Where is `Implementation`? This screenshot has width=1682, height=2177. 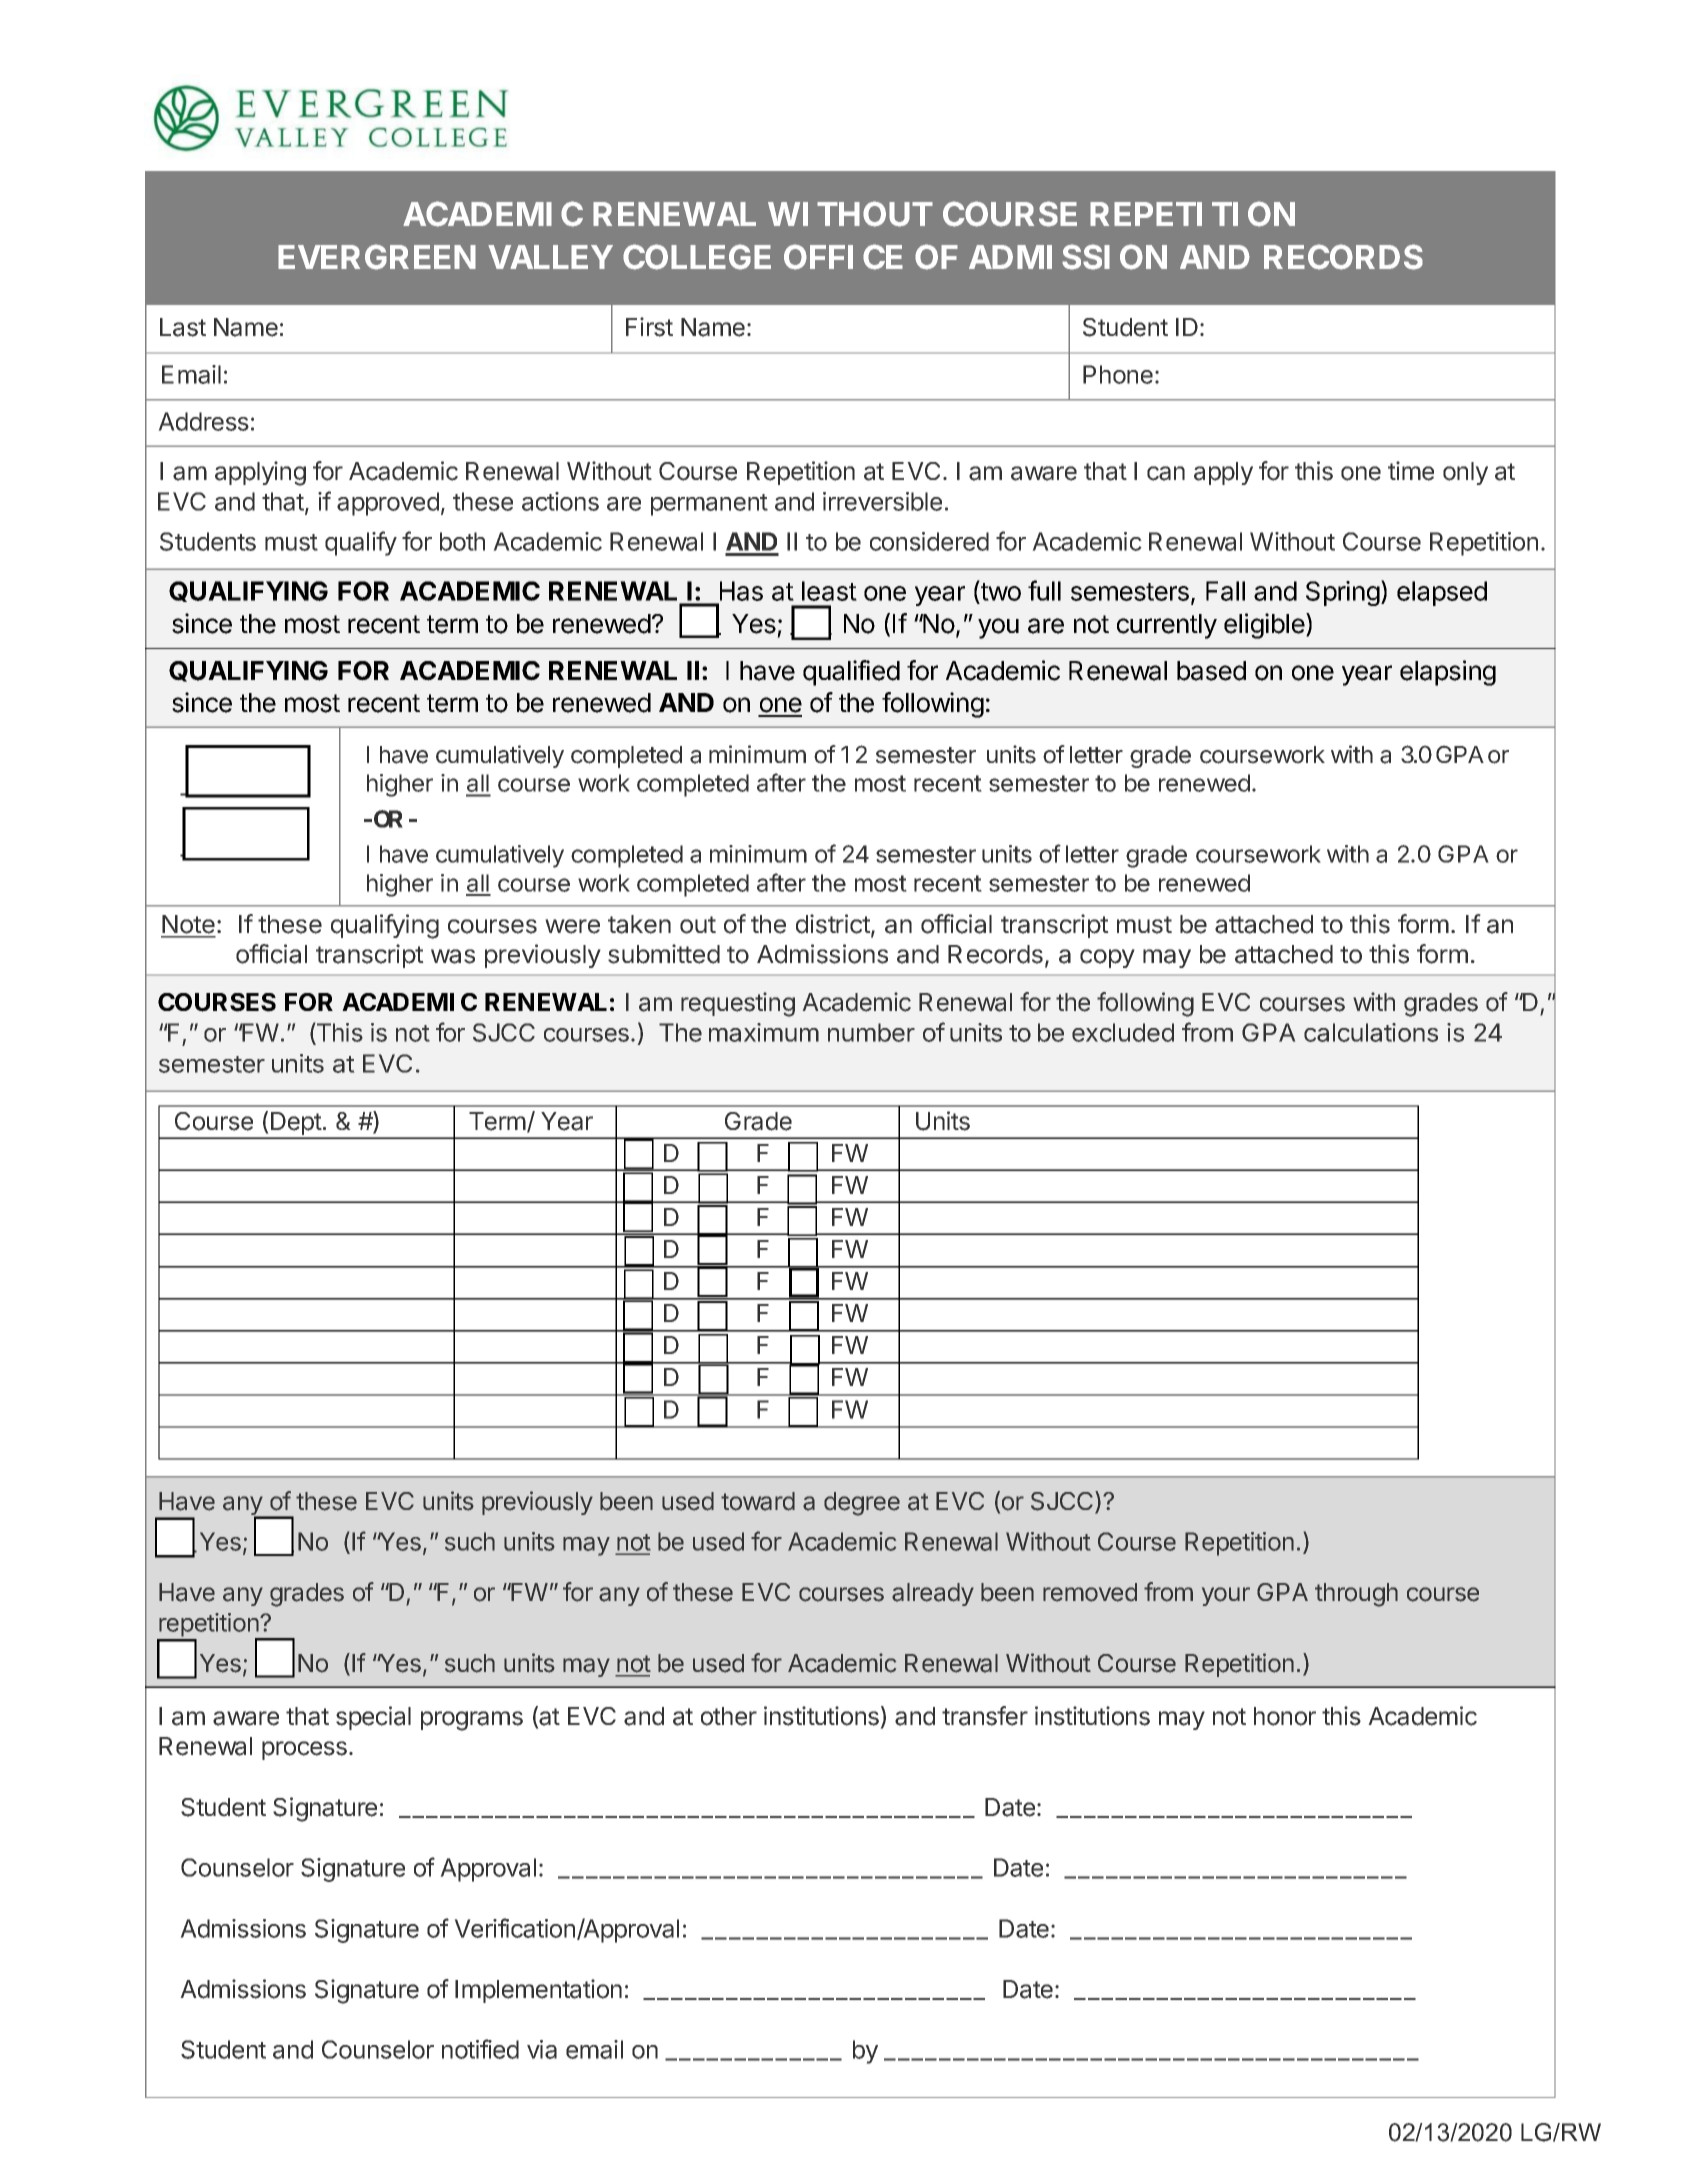 Implementation is located at coordinates (538, 1991).
